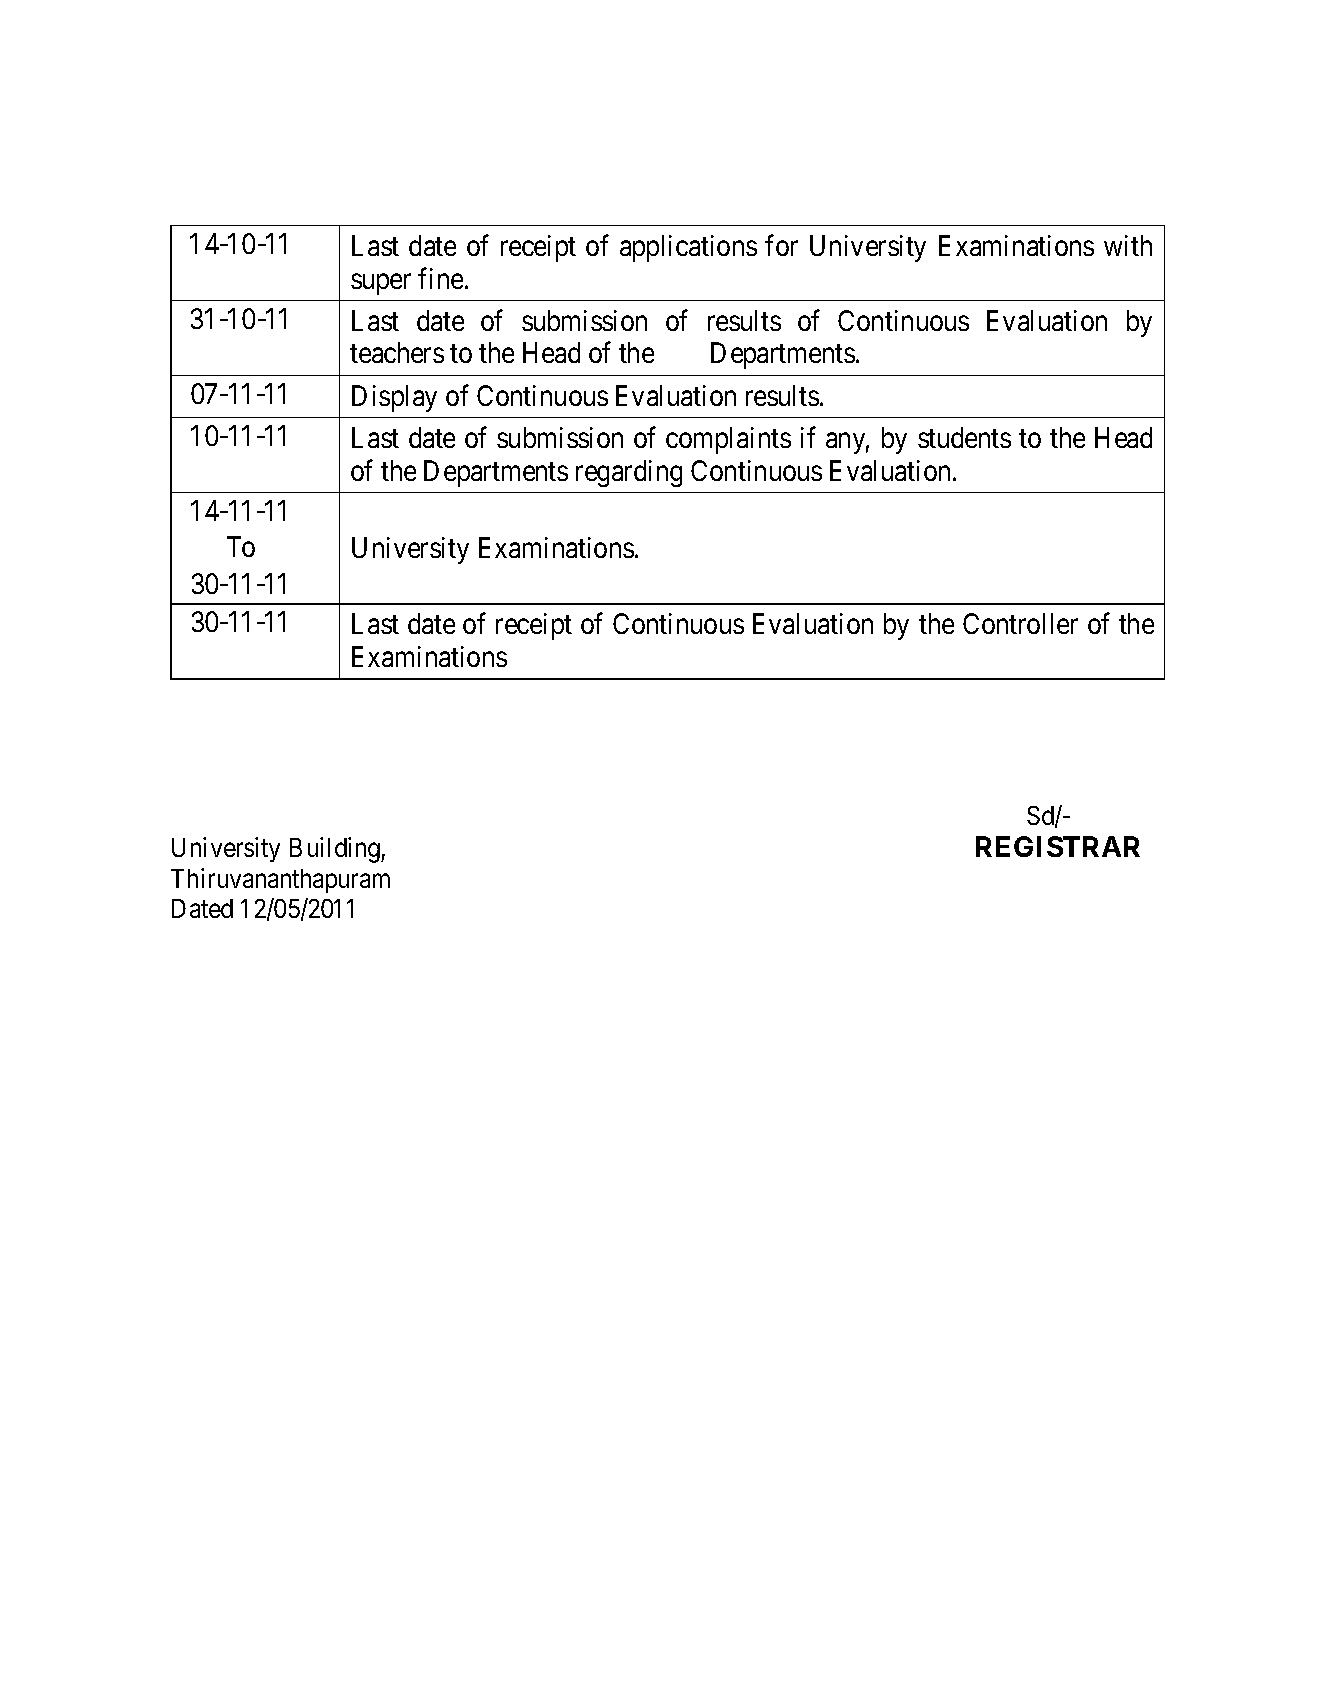 This page has height=1706, width=1318. Describe the element at coordinates (1058, 846) in the page. I see `REGISTRAR` at that location.
